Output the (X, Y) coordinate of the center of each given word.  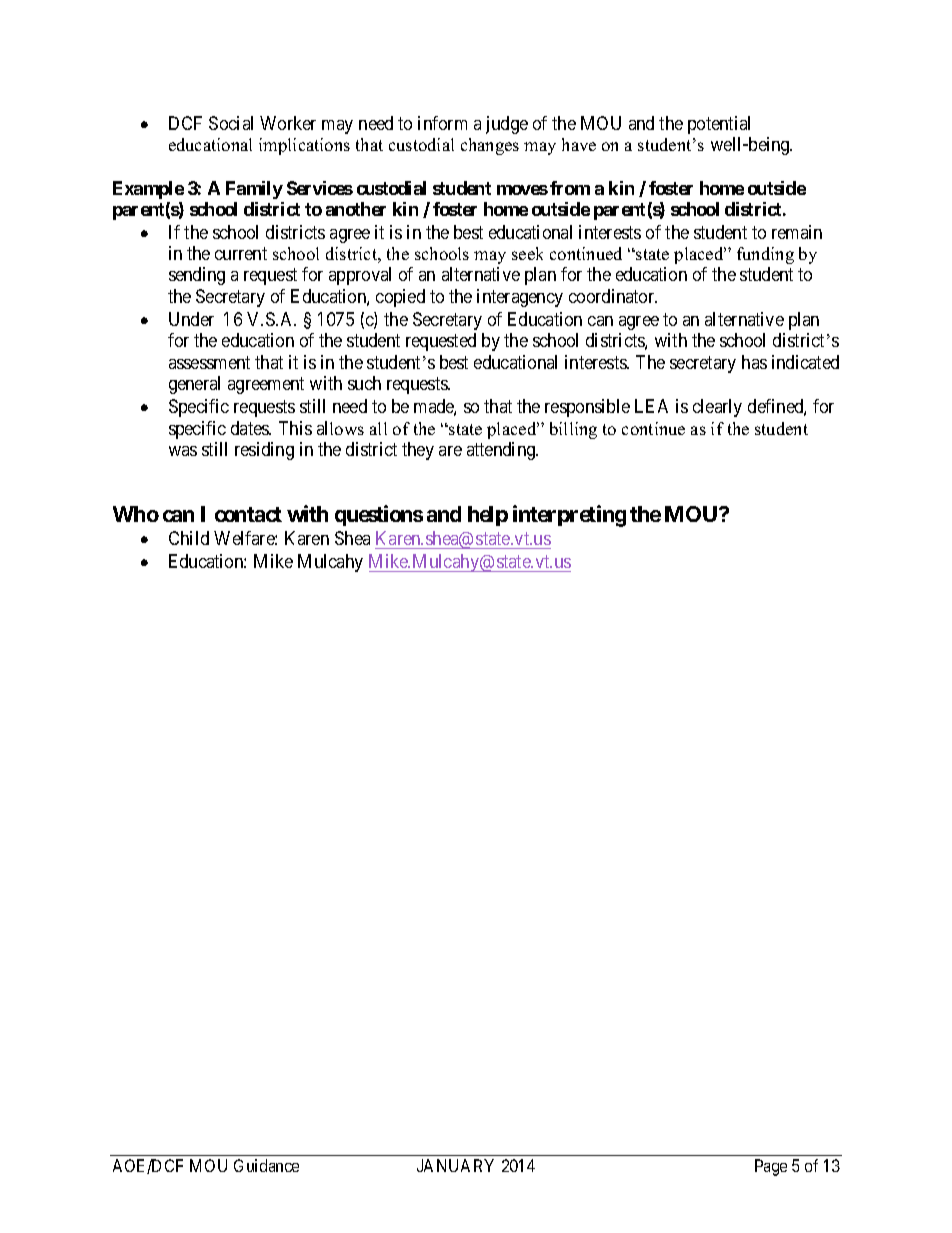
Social (231, 123)
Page (771, 1167)
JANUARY (455, 1165)
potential (719, 125)
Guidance (266, 1165)
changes (490, 146)
